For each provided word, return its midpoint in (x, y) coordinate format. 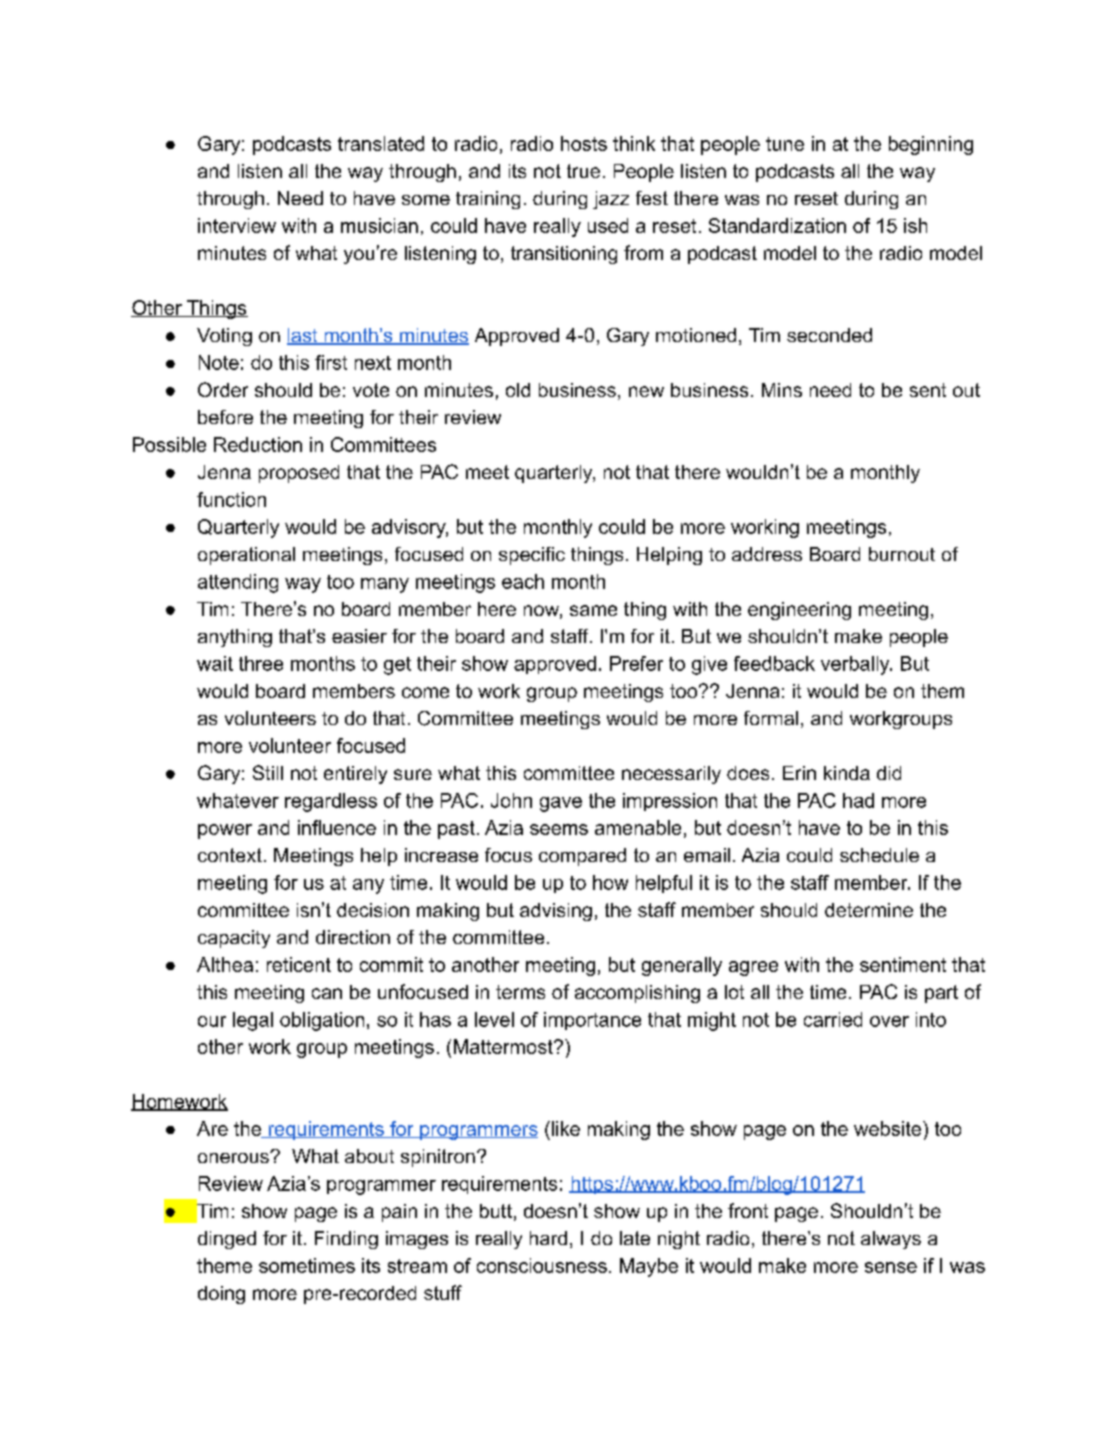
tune (785, 144)
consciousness (542, 1265)
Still (268, 772)
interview (237, 225)
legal (253, 1021)
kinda (847, 773)
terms (520, 992)
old (518, 390)
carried (833, 1019)
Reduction (258, 444)
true (583, 171)
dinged (227, 1240)
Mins (782, 390)
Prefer (636, 663)
